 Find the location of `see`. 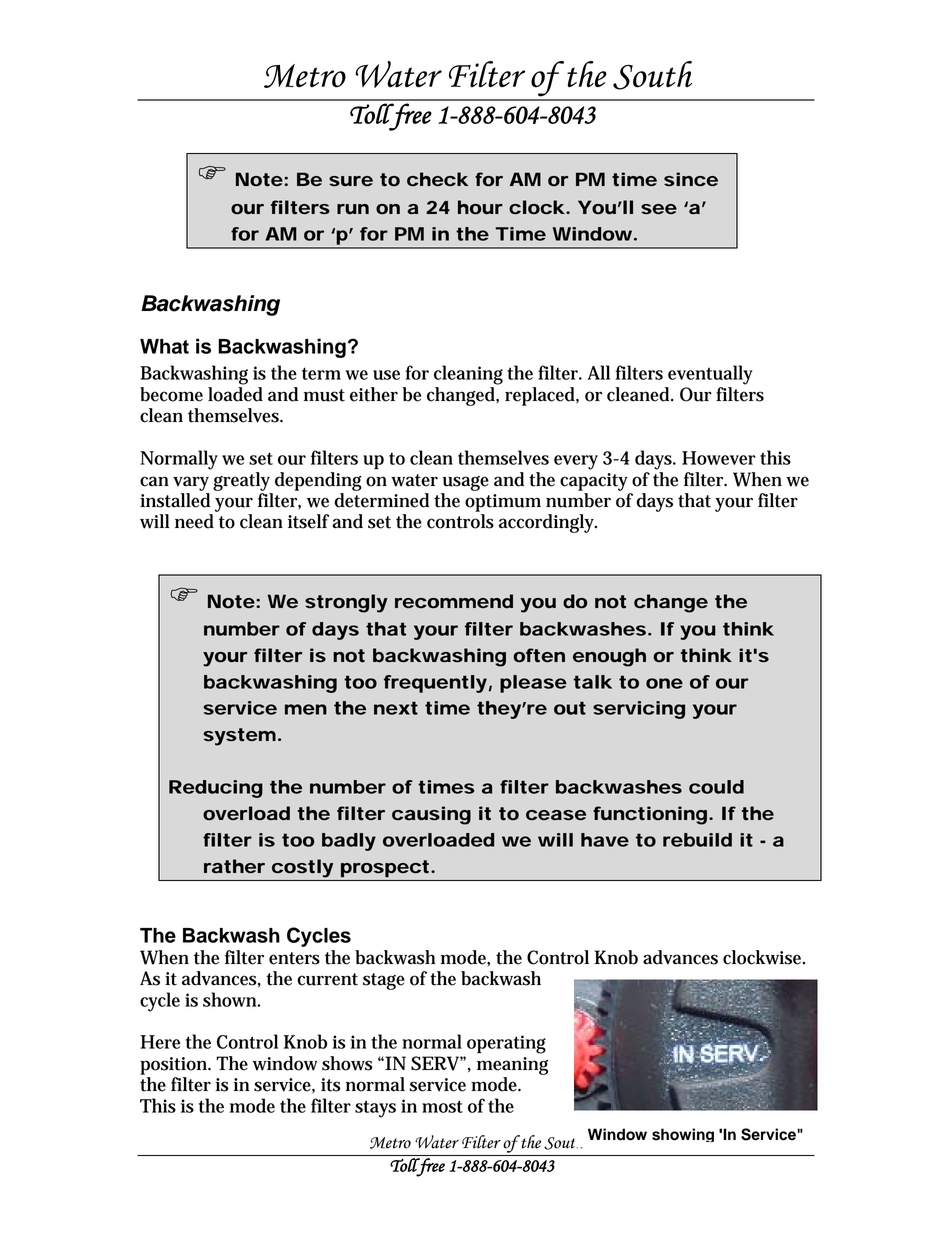

see is located at coordinates (659, 209).
